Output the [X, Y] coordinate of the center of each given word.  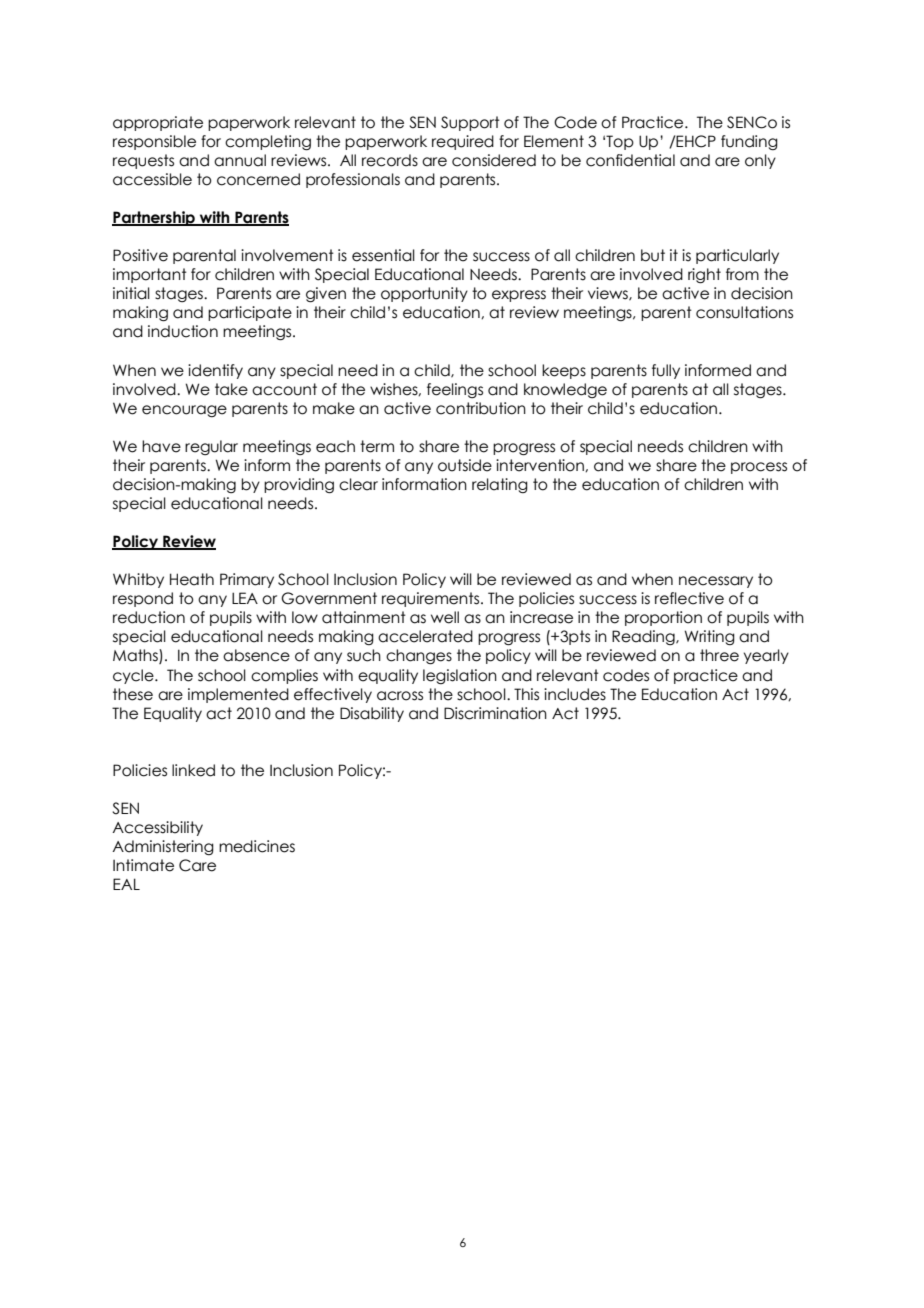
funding [749, 142]
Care [197, 865]
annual [240, 160]
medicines [257, 846]
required [463, 142]
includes [575, 694]
